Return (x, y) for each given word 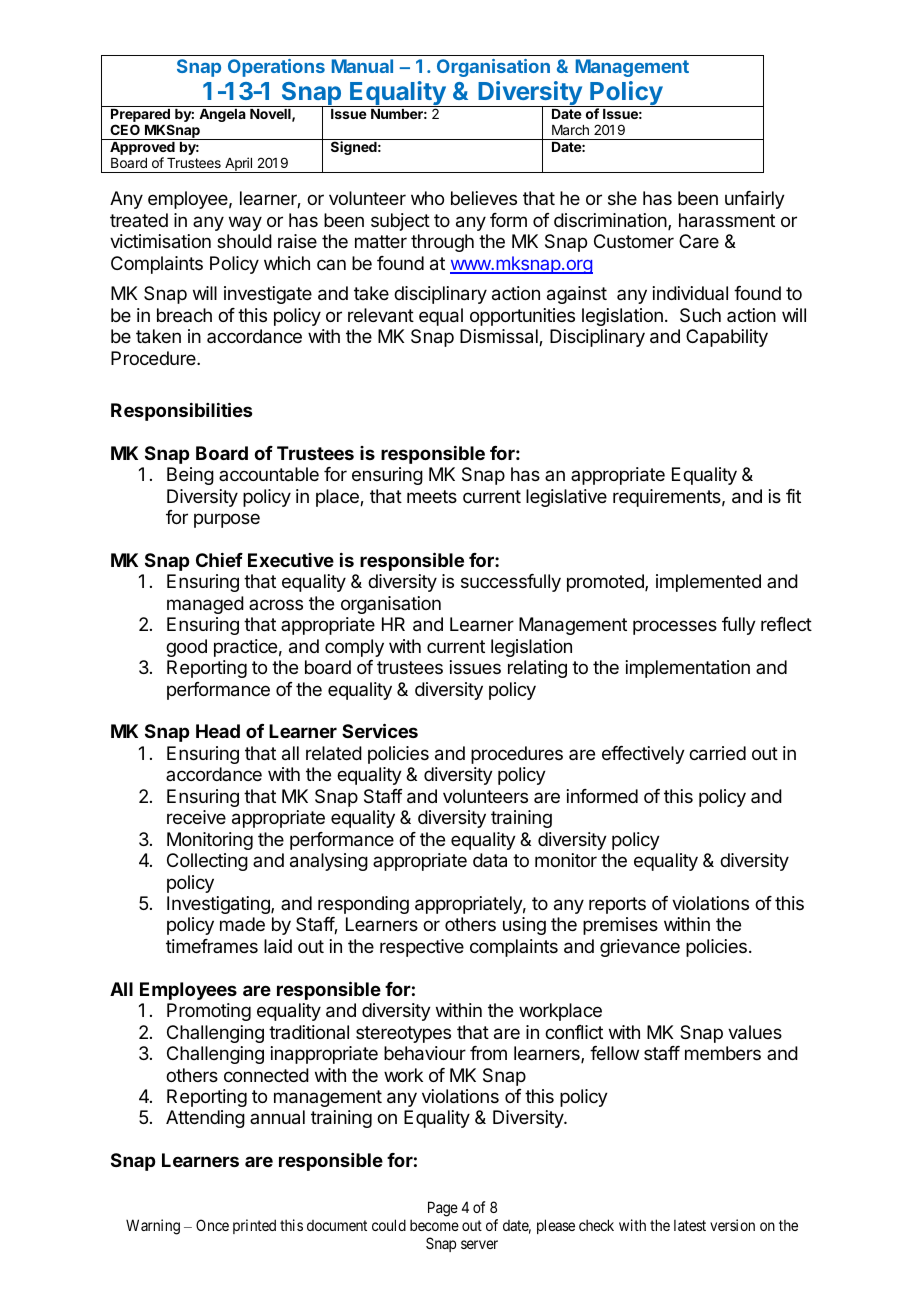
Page (443, 1209)
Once (212, 1225)
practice (245, 648)
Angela (222, 115)
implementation (688, 669)
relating (537, 669)
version (732, 1225)
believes (484, 198)
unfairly (755, 200)
